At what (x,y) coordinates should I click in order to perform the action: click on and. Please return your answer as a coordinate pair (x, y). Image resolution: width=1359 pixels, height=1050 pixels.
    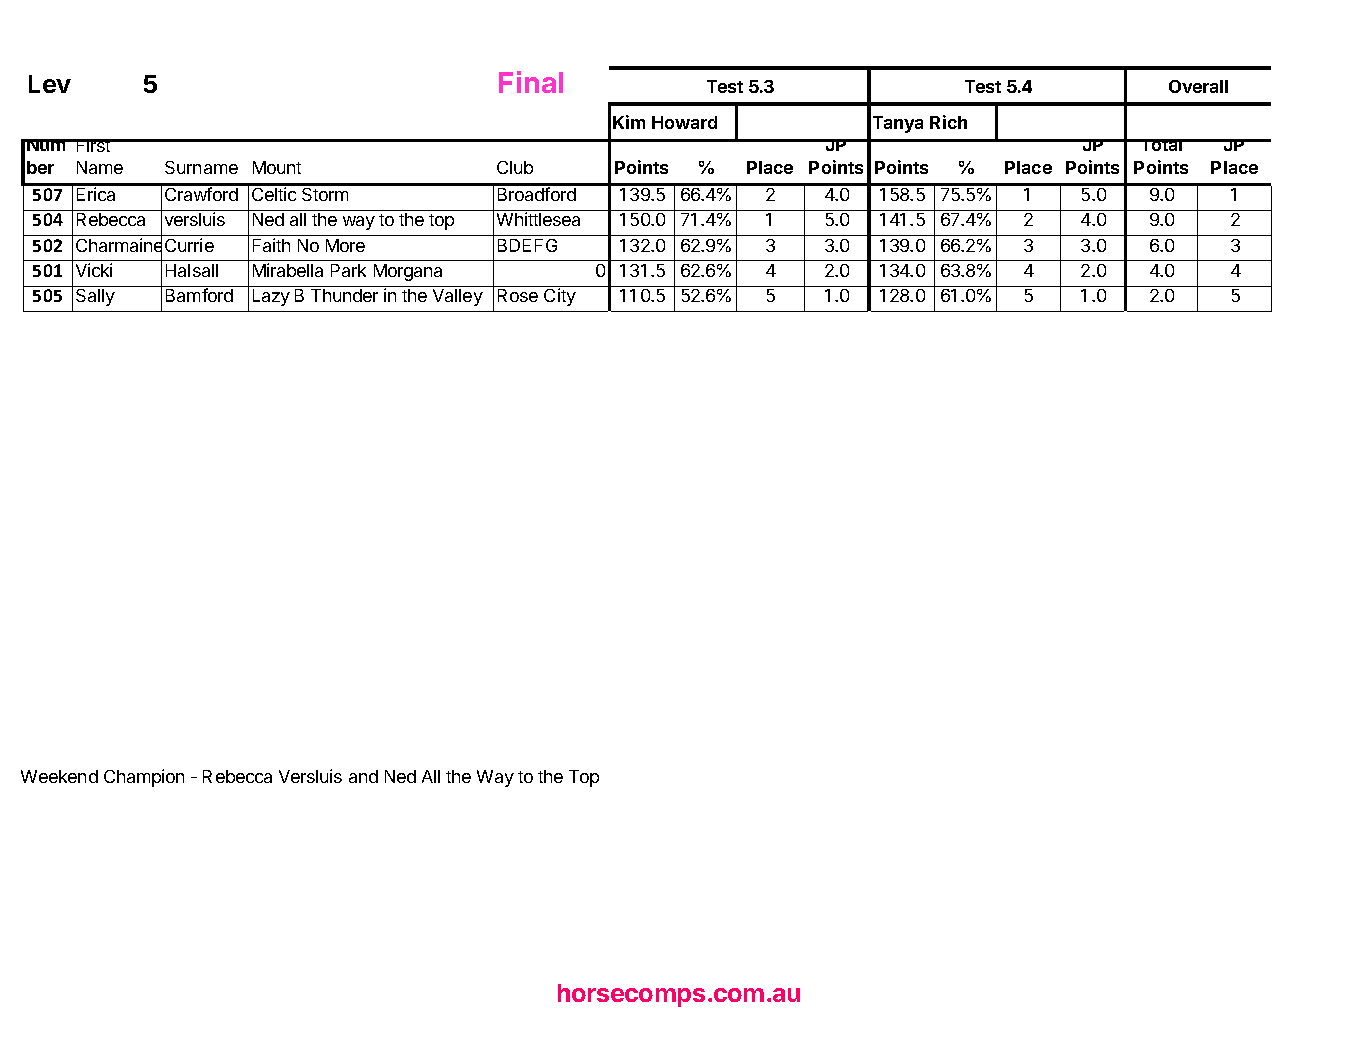
    Looking at the image, I should click on (363, 776).
